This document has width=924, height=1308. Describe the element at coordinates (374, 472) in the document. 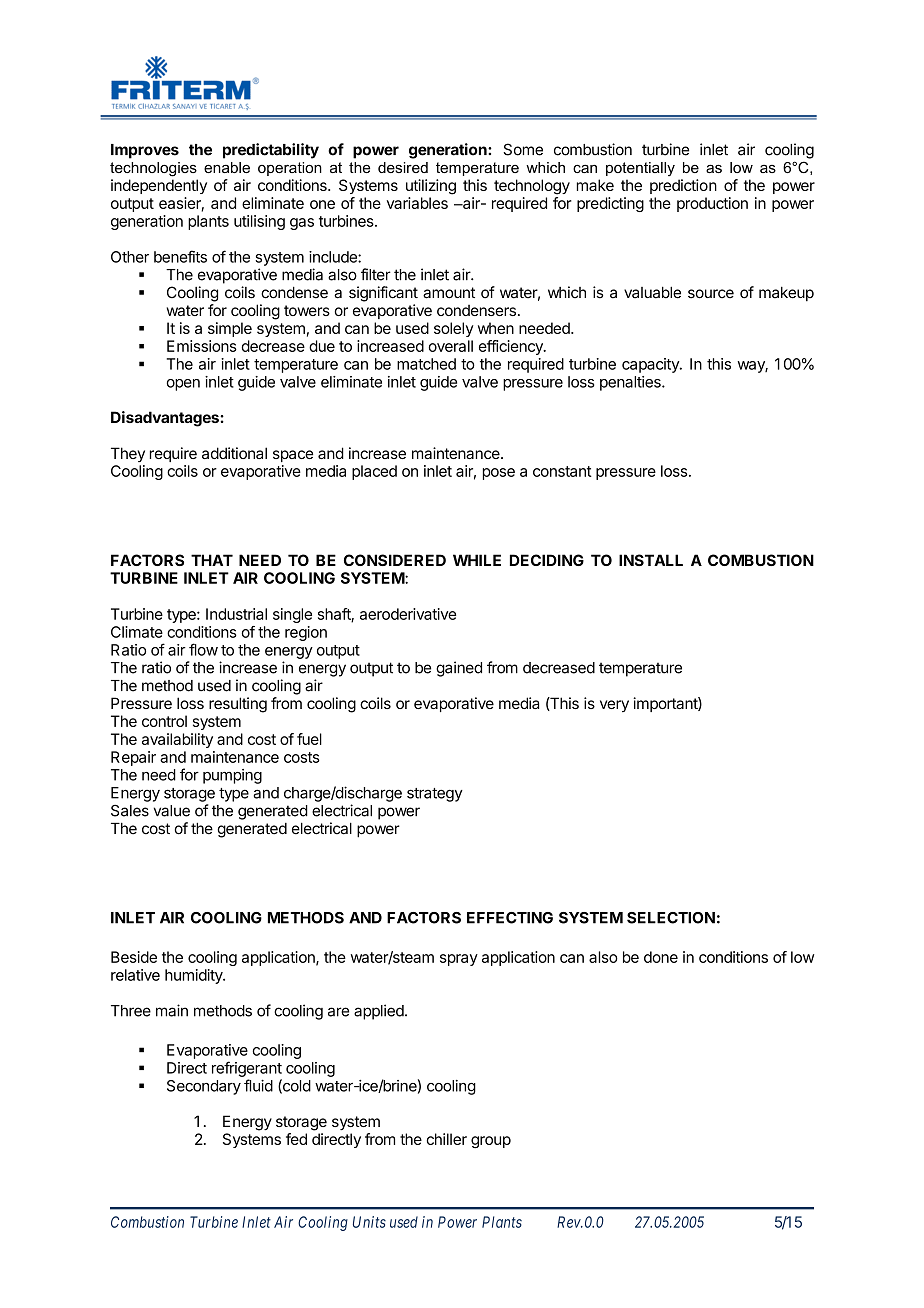

I see `placed` at that location.
